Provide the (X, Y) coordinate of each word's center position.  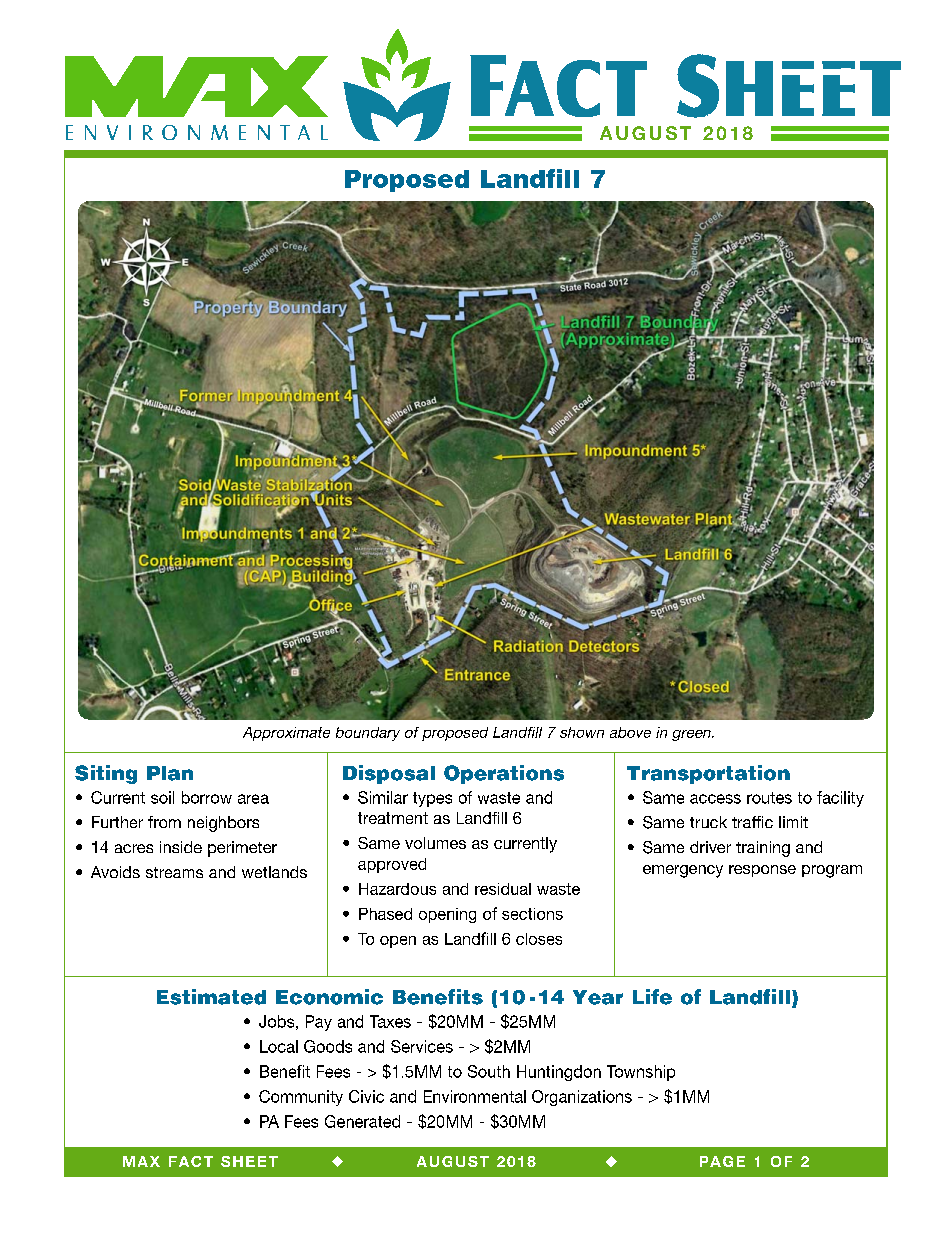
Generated (362, 1121)
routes (769, 798)
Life (652, 997)
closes (539, 939)
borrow (207, 797)
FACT (191, 1161)
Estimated (211, 997)
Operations (504, 774)
